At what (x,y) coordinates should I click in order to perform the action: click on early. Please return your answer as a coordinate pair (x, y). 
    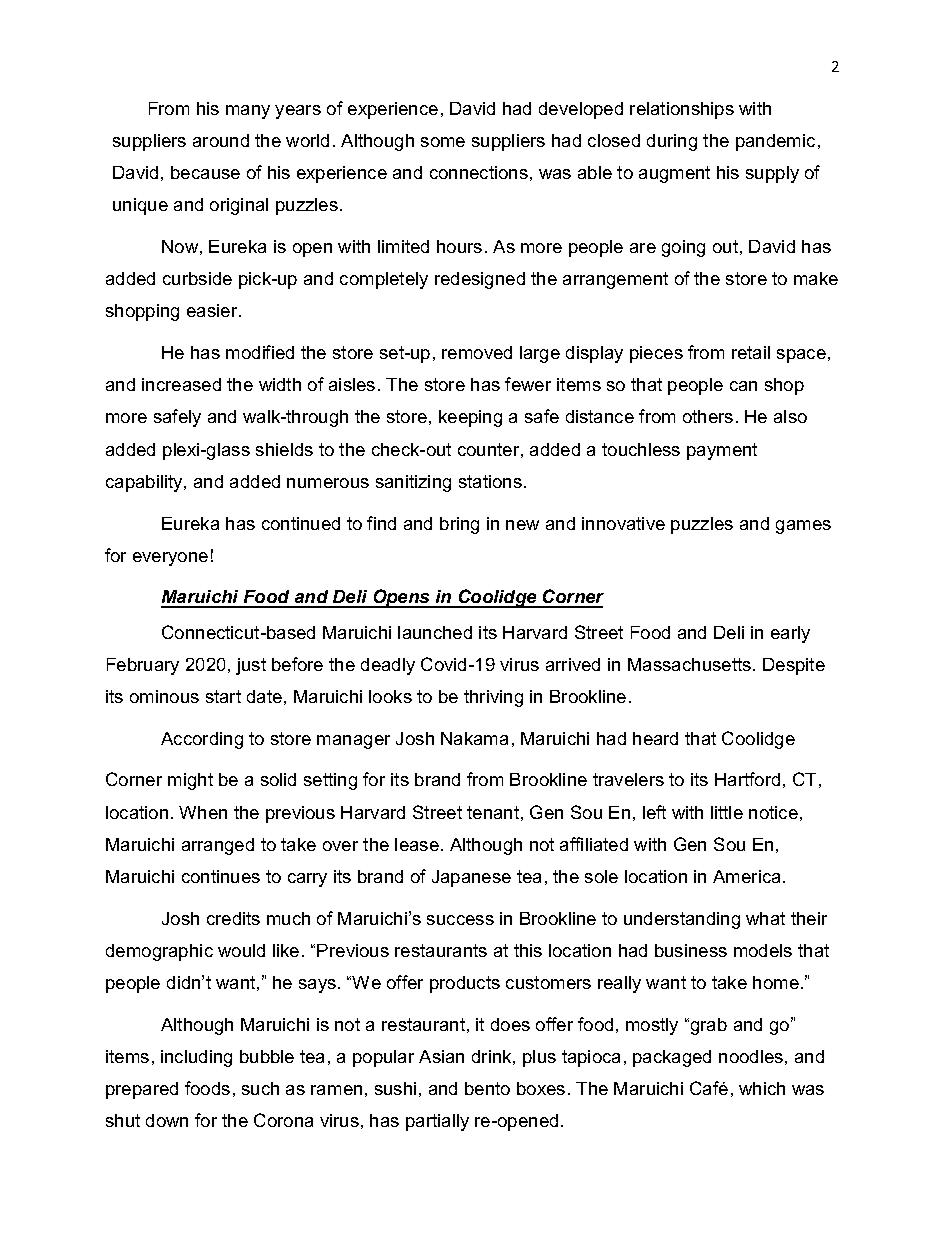
    Looking at the image, I should click on (790, 634).
